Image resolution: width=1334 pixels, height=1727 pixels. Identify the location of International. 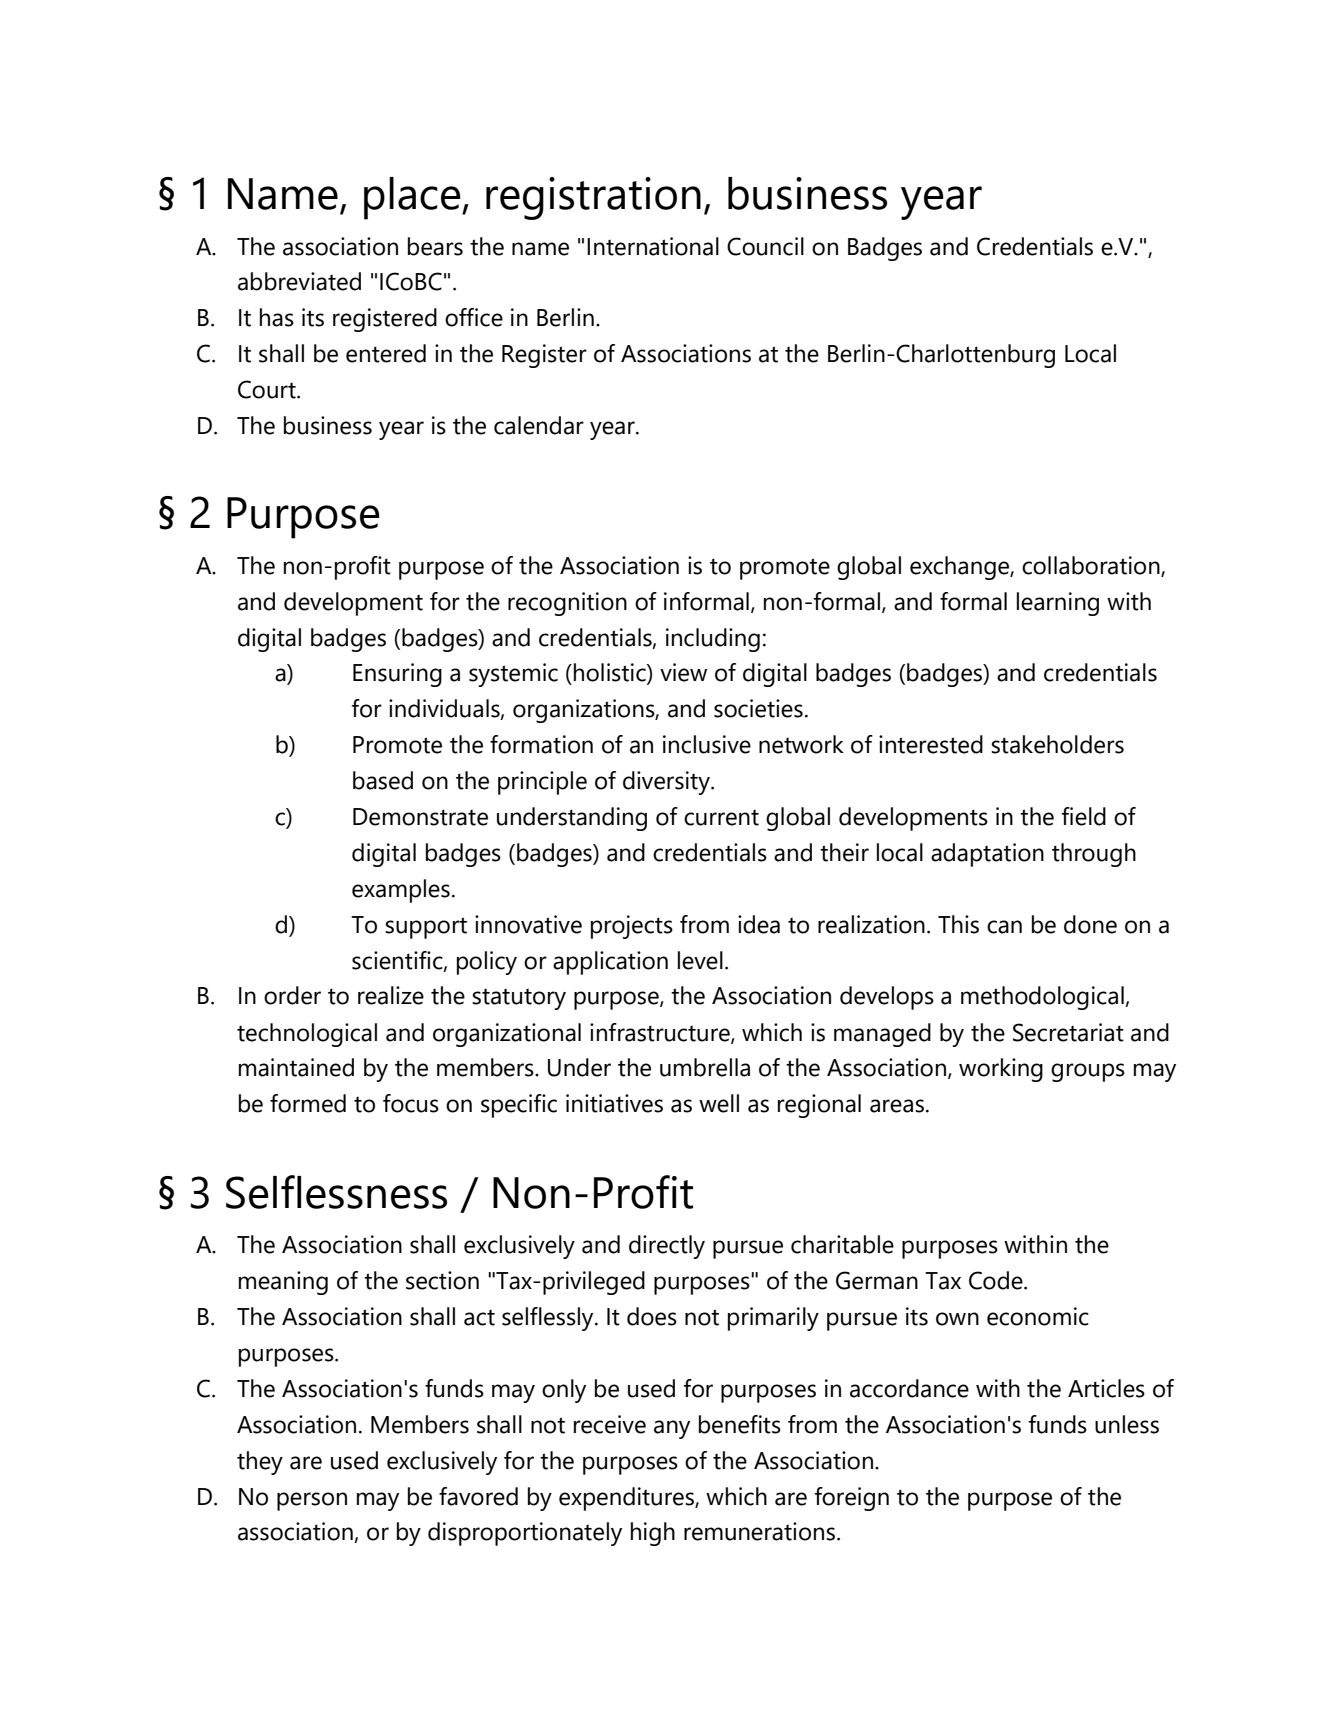
(653, 246).
